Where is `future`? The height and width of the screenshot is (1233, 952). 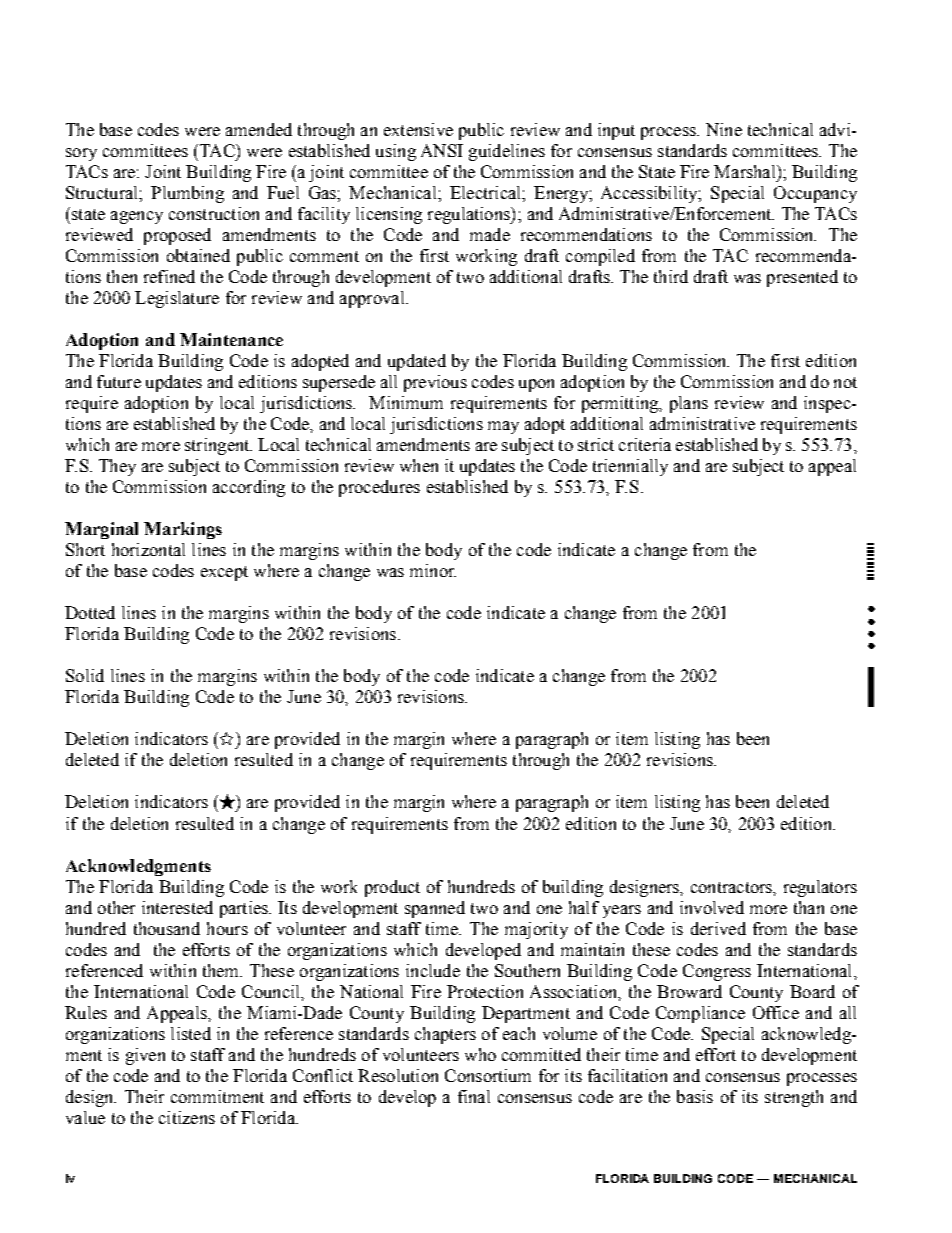
future is located at coordinates (119, 381).
